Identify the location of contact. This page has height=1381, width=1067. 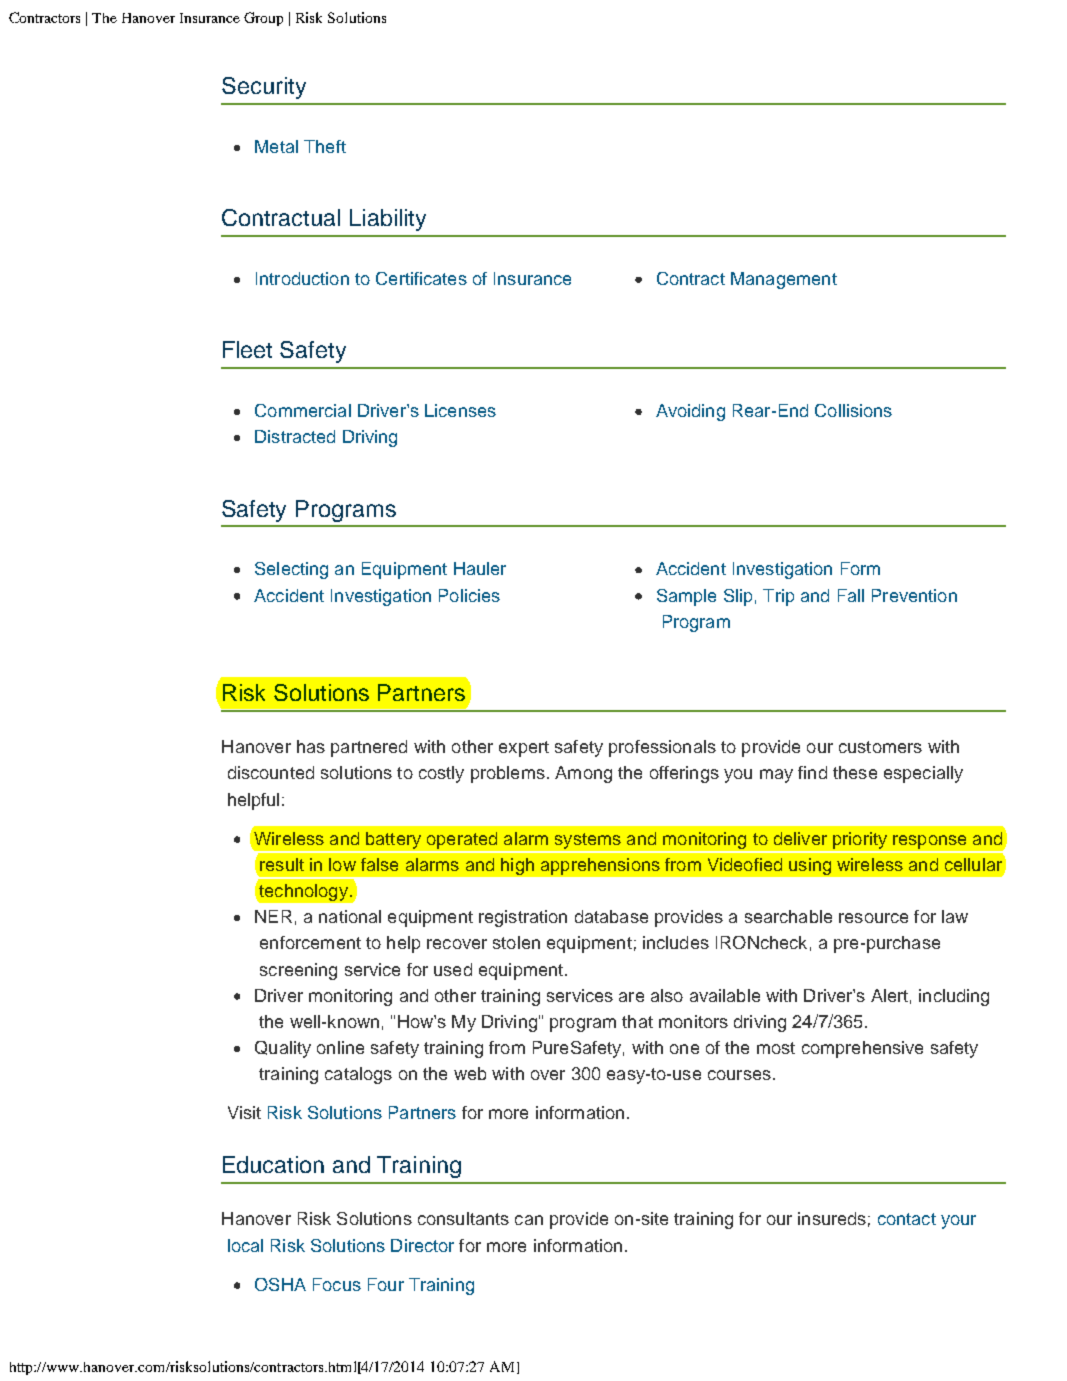
(907, 1219).
